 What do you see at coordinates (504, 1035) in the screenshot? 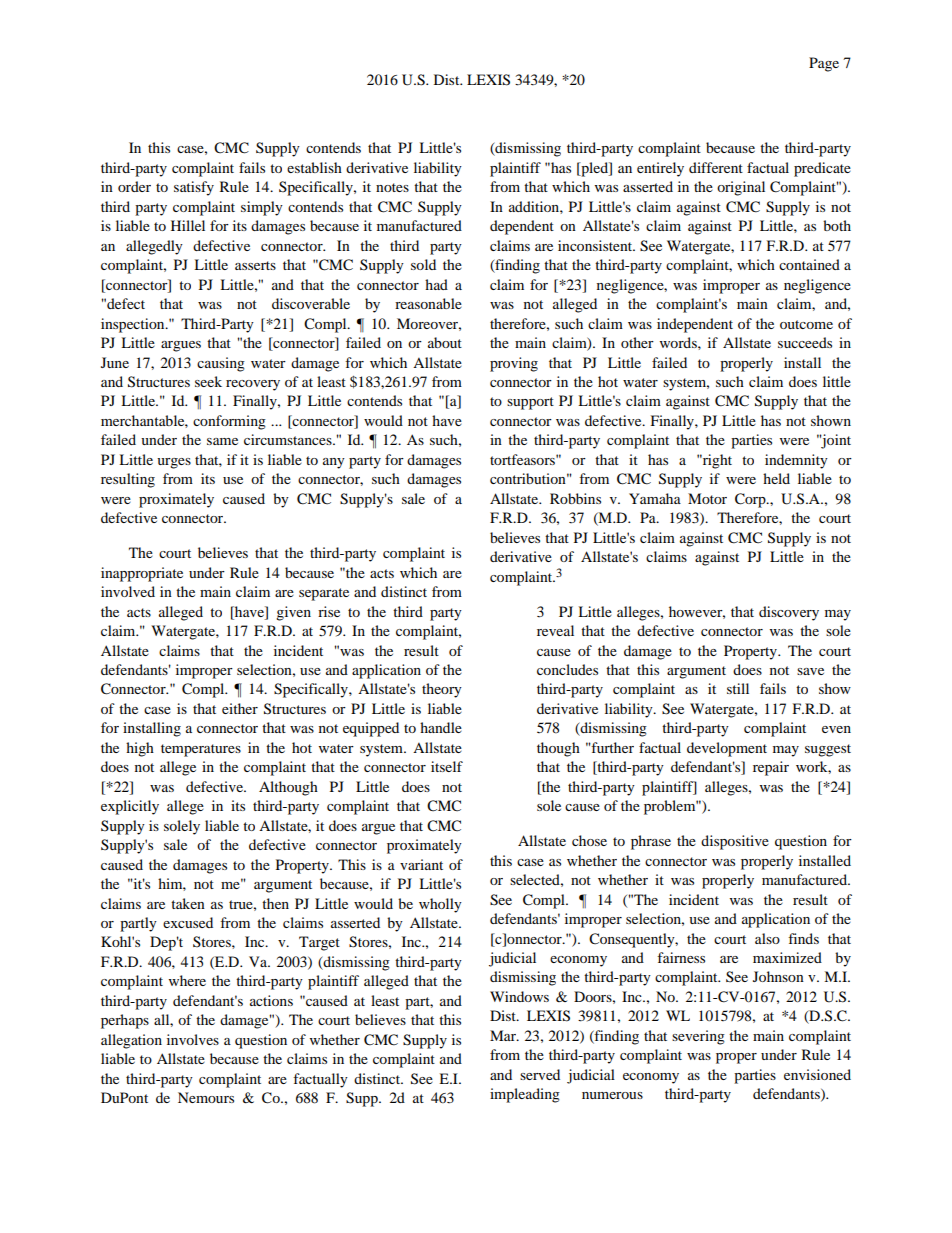
I see `Mar` at bounding box center [504, 1035].
